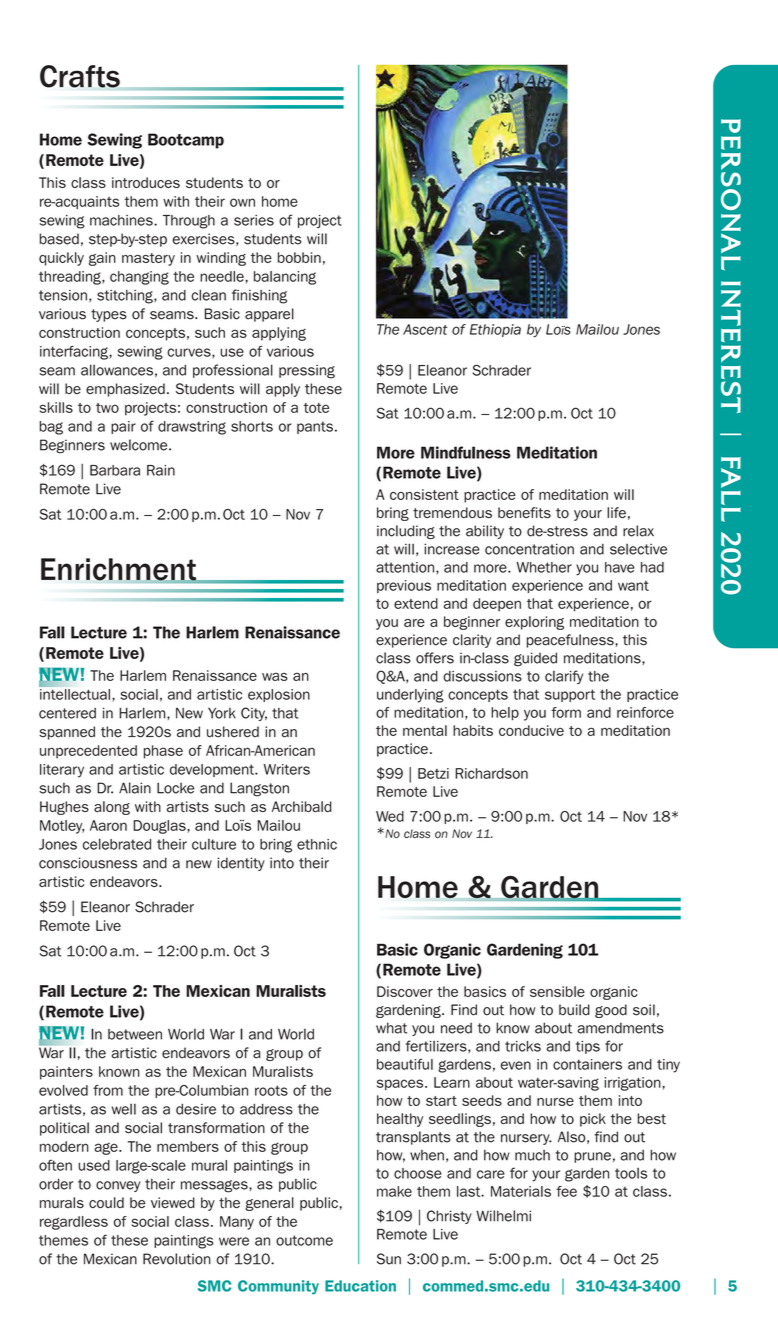 The image size is (778, 1329). I want to click on Revolution, so click(177, 1259).
